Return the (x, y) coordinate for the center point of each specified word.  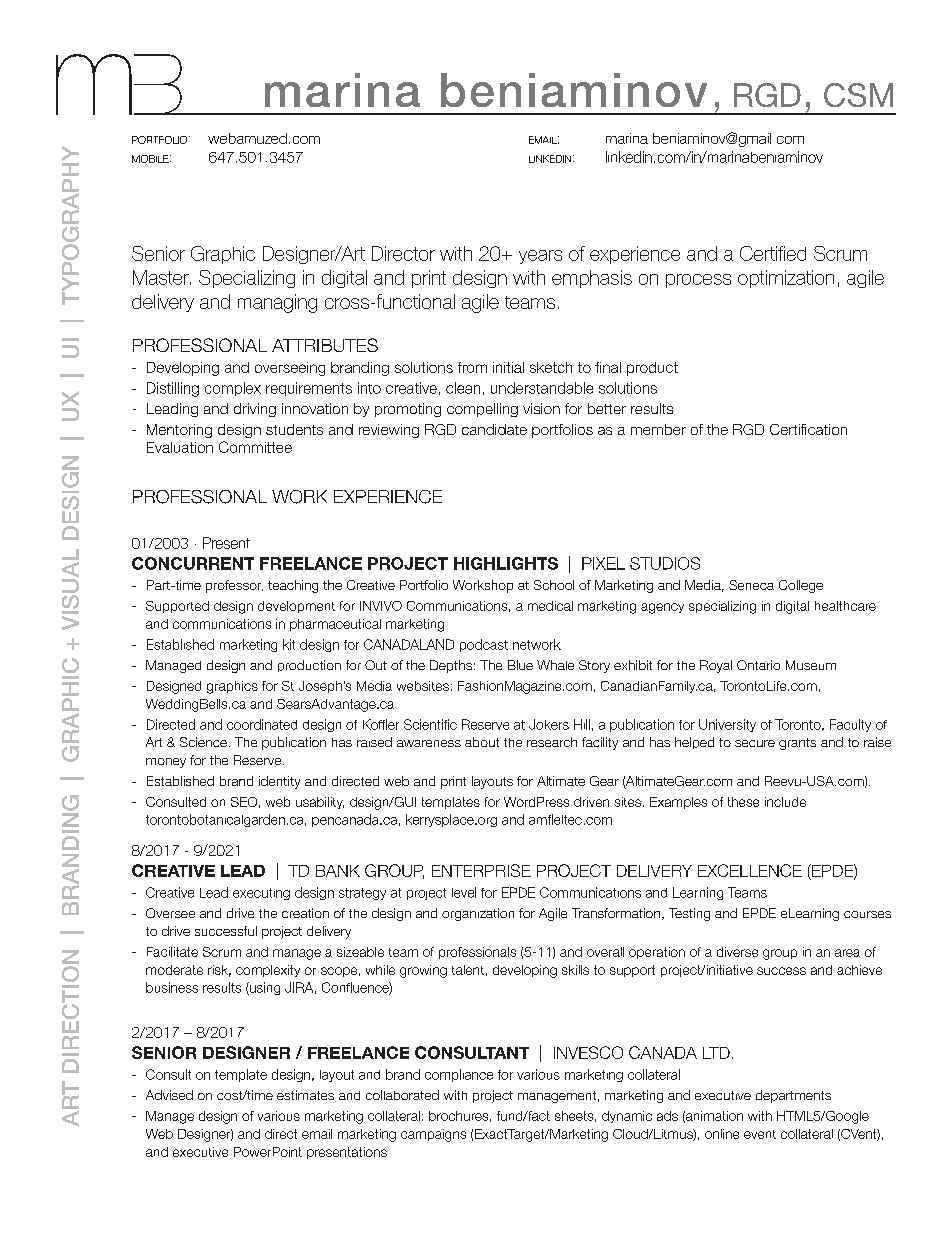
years (540, 257)
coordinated (262, 724)
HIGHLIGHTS (506, 563)
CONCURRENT (193, 563)
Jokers (549, 724)
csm (858, 95)
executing (261, 894)
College (801, 586)
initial (508, 367)
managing (277, 303)
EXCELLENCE (750, 870)
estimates (305, 1095)
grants (797, 744)
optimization (786, 279)
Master (162, 277)
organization (478, 914)
